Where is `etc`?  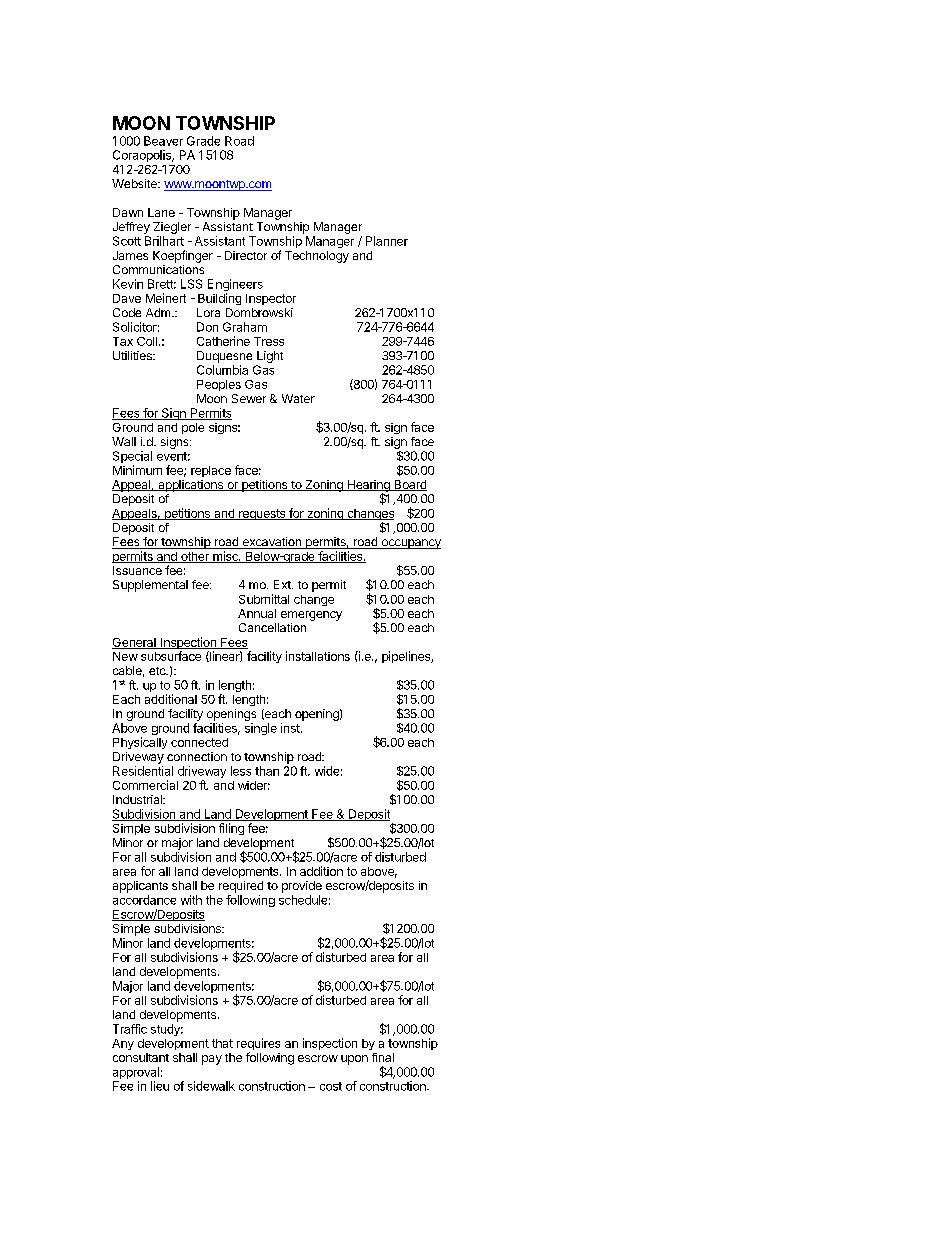 etc is located at coordinates (158, 671).
